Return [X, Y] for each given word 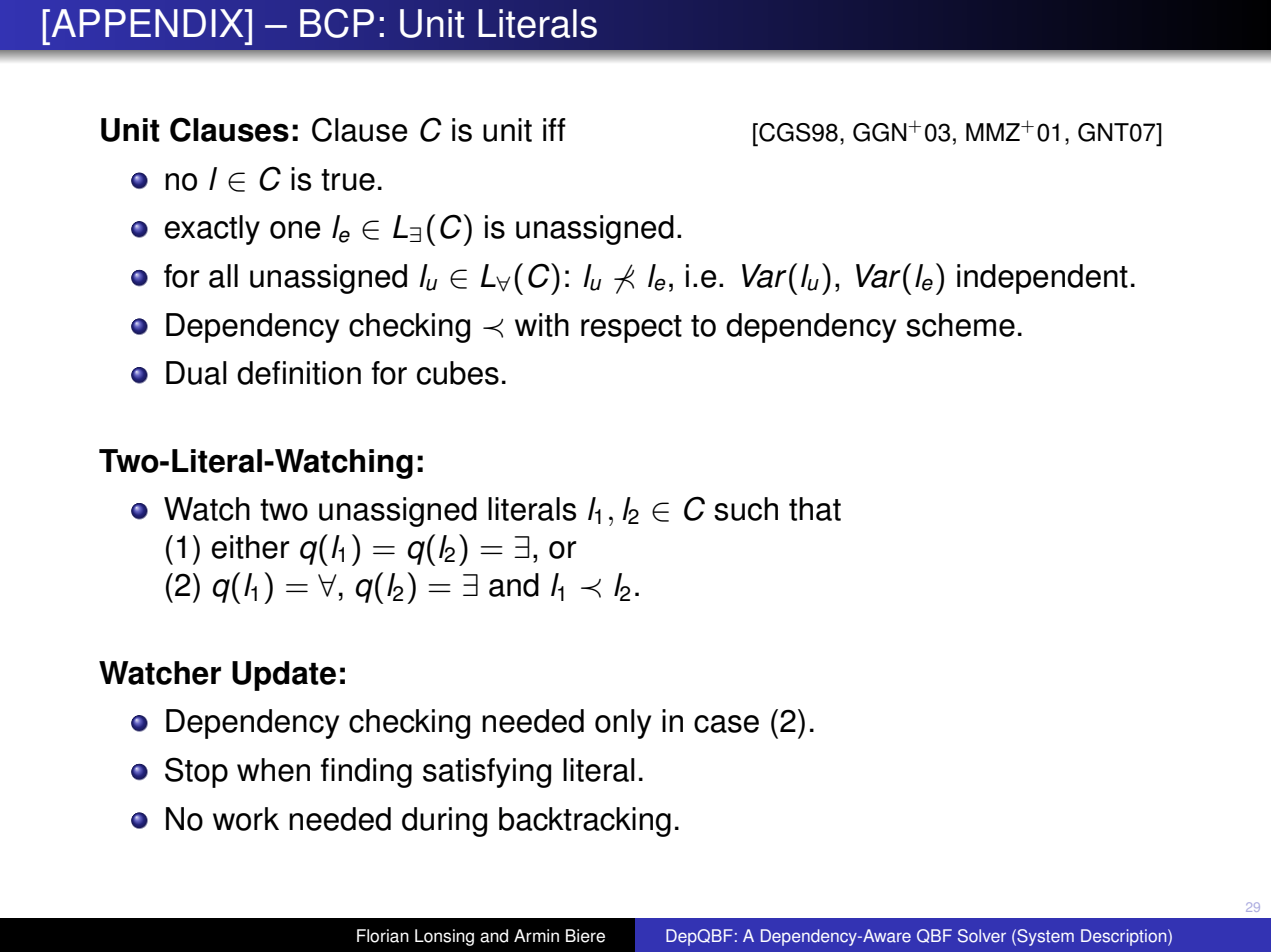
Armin [536, 935]
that [815, 509]
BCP [337, 23]
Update [284, 676]
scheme [960, 325]
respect [631, 329]
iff [554, 129]
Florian [383, 936]
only [623, 724]
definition [299, 373]
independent [1042, 279]
